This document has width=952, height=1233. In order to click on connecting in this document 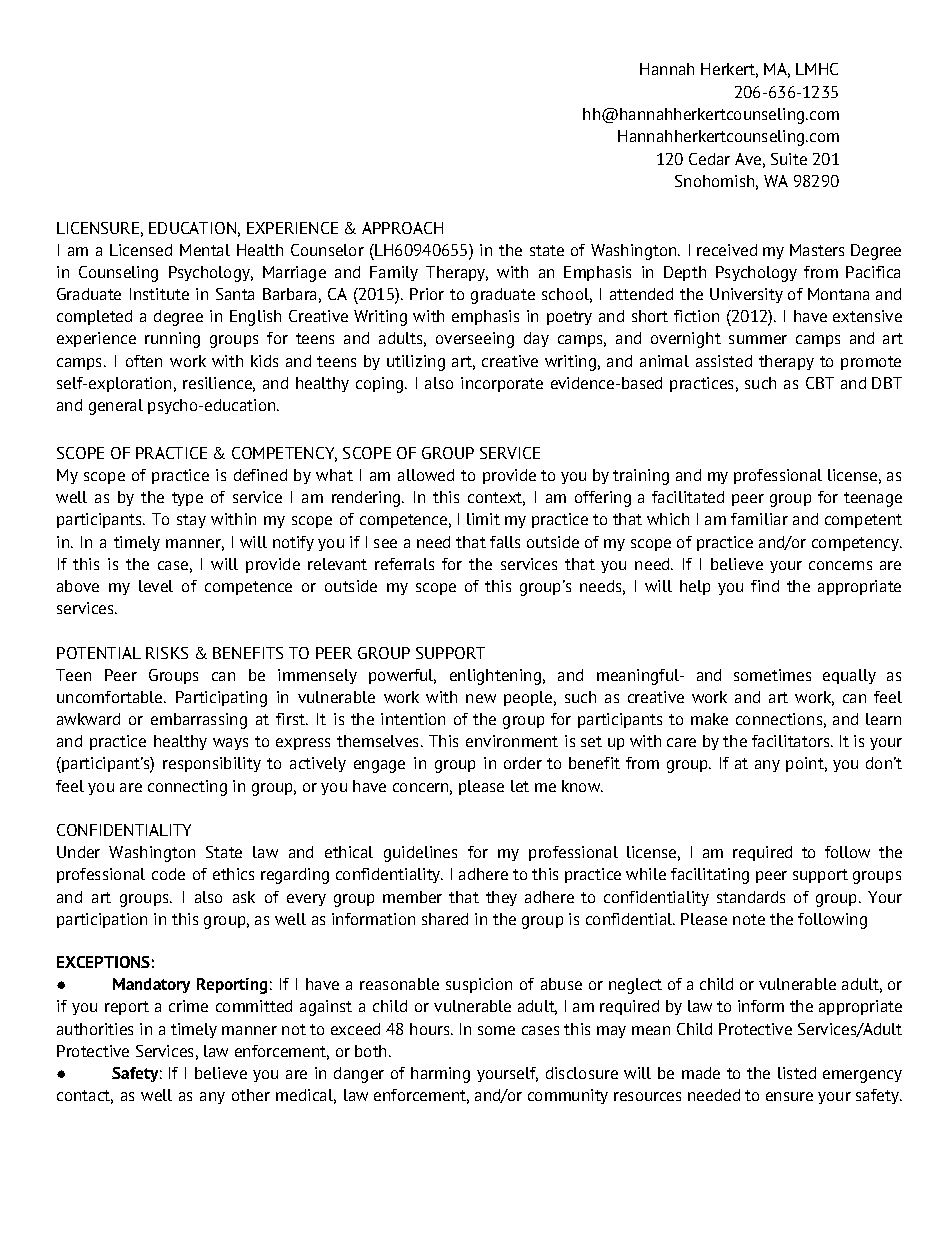, I will do `click(187, 788)`.
